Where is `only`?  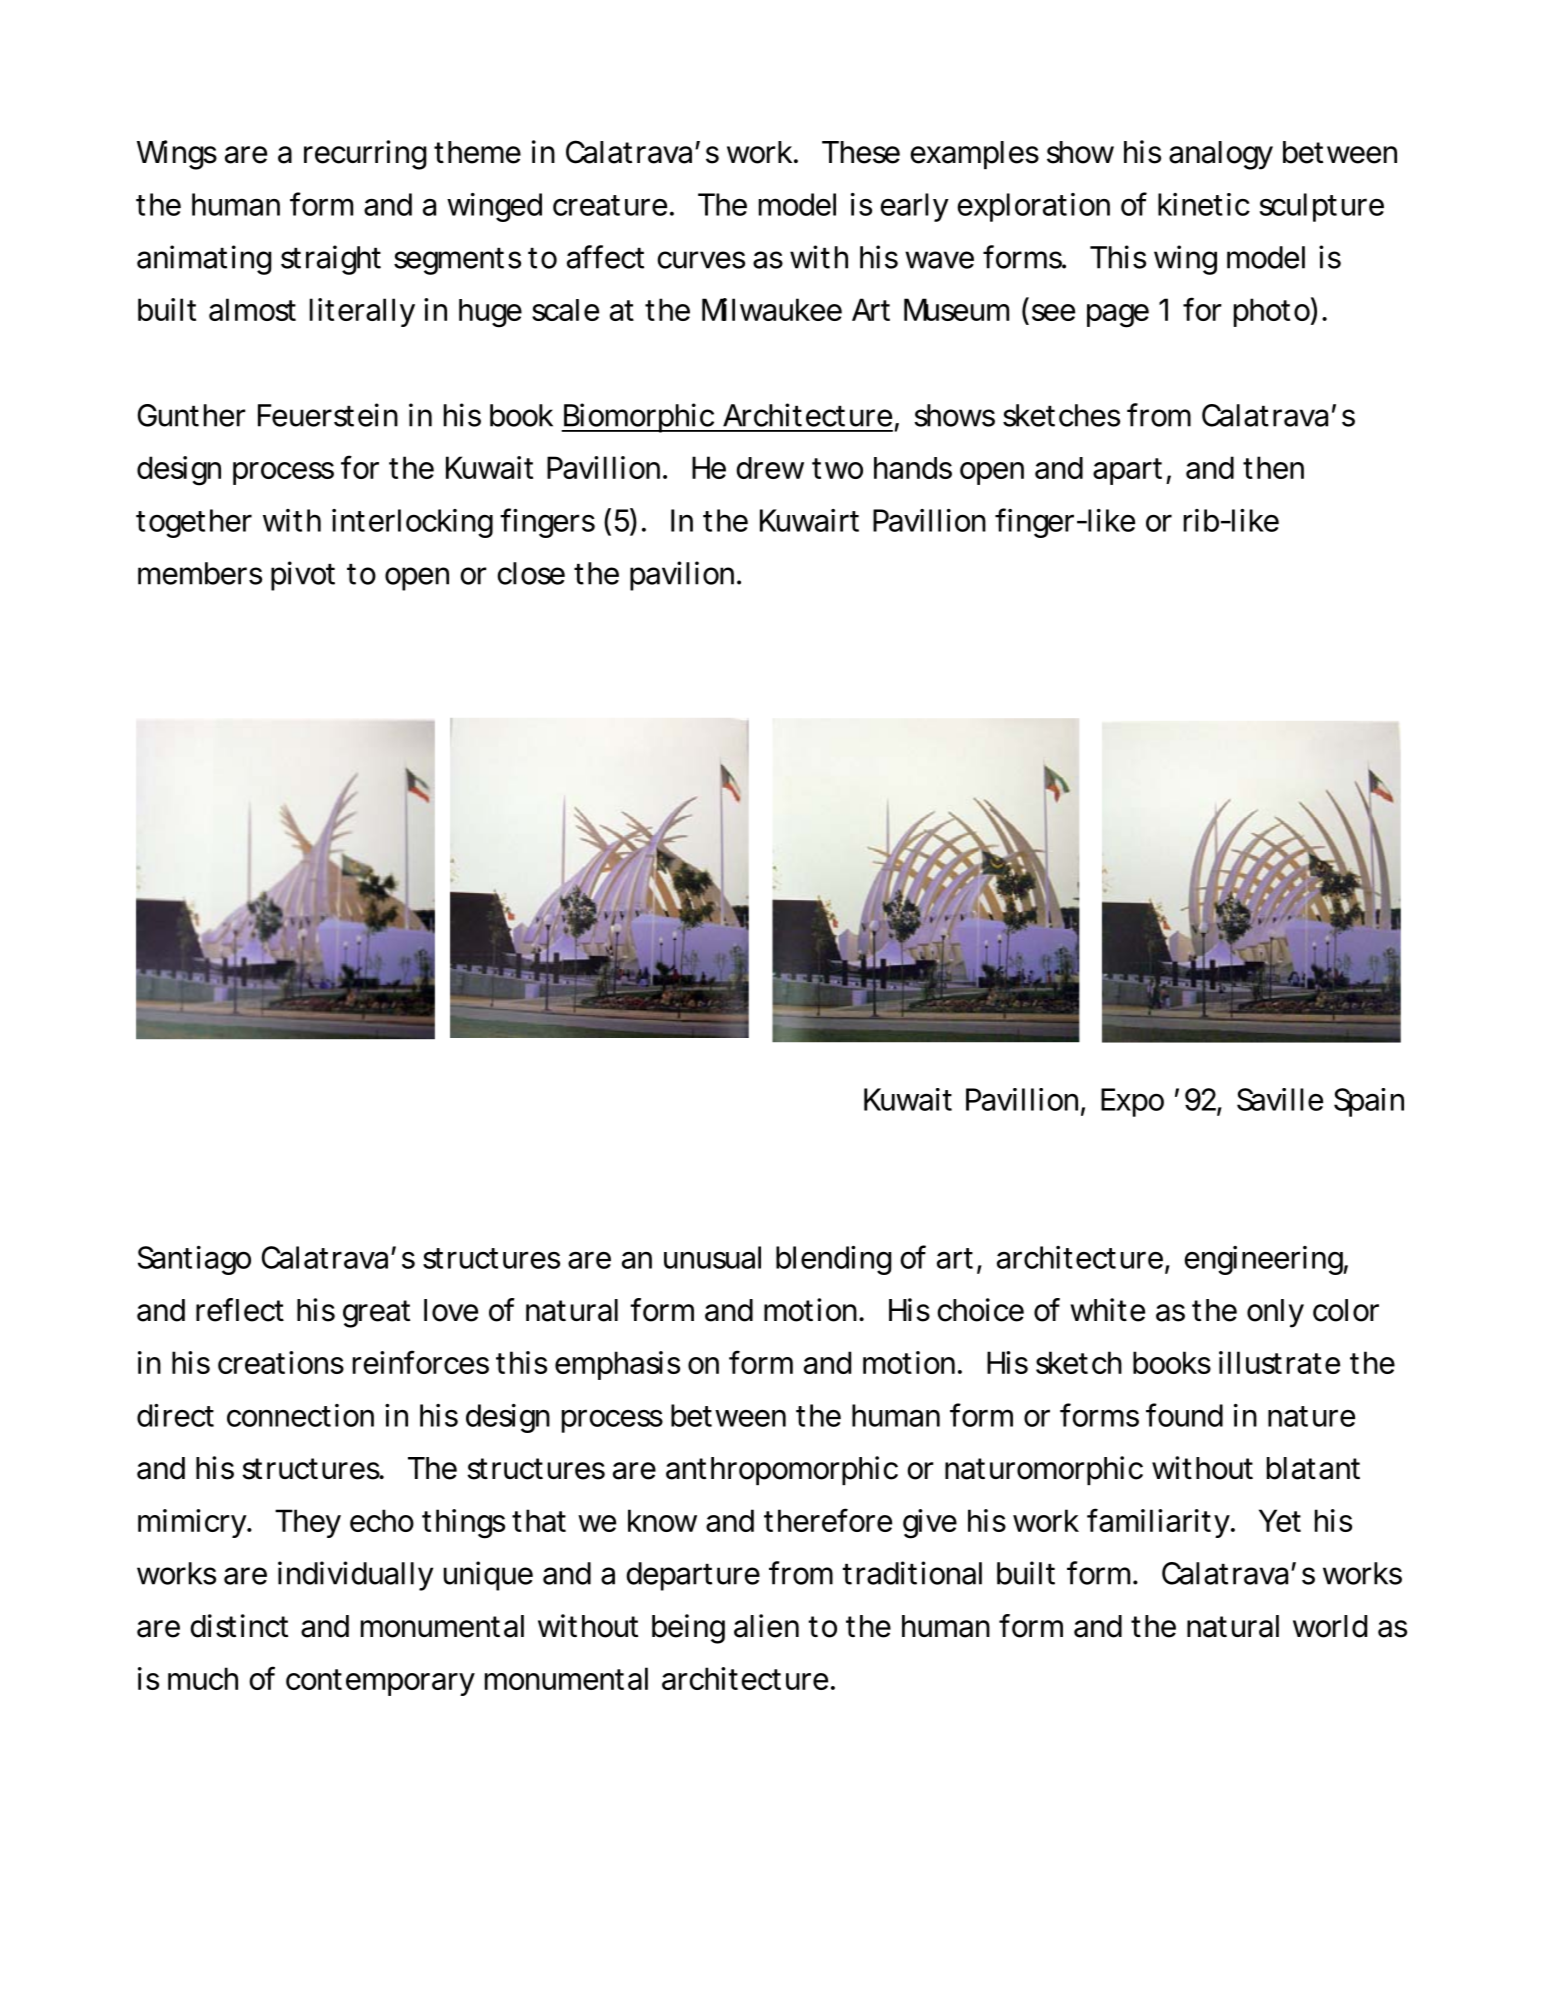 only is located at coordinates (1275, 1313).
